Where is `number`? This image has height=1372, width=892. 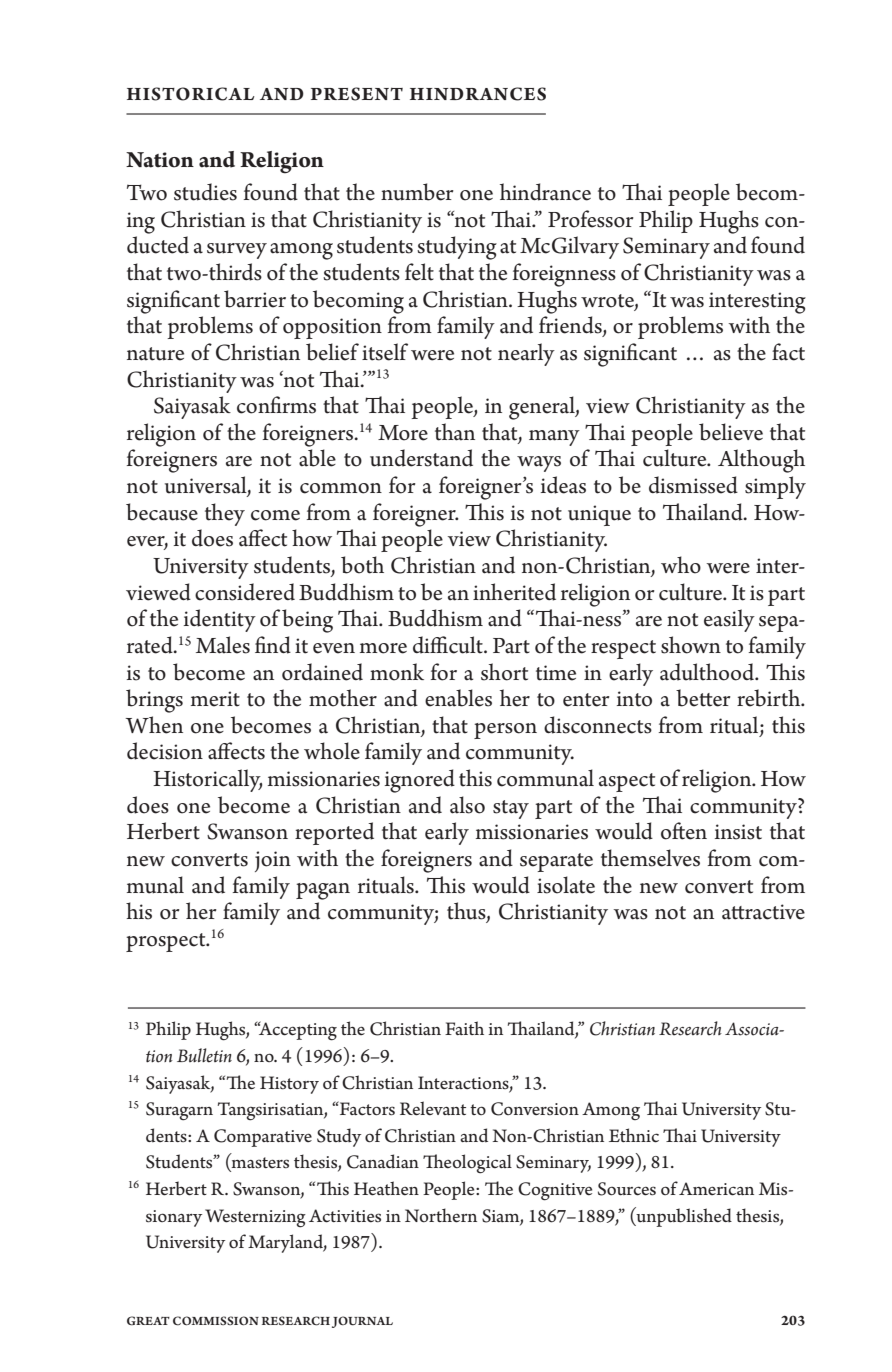 number is located at coordinates (417, 192).
